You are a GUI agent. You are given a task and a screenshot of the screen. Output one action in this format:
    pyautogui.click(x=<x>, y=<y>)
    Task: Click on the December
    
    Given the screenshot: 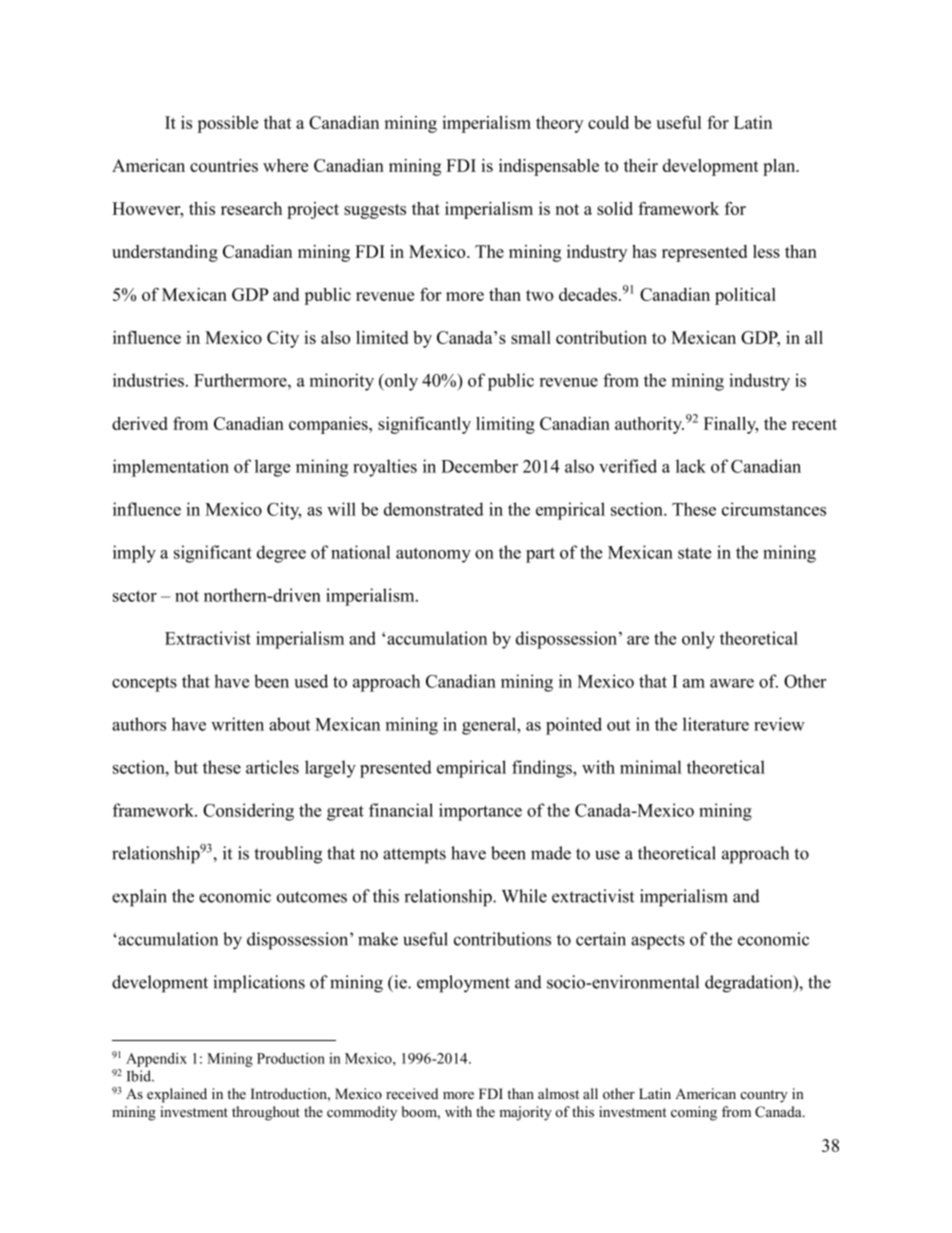 What is the action you would take?
    pyautogui.click(x=479, y=466)
